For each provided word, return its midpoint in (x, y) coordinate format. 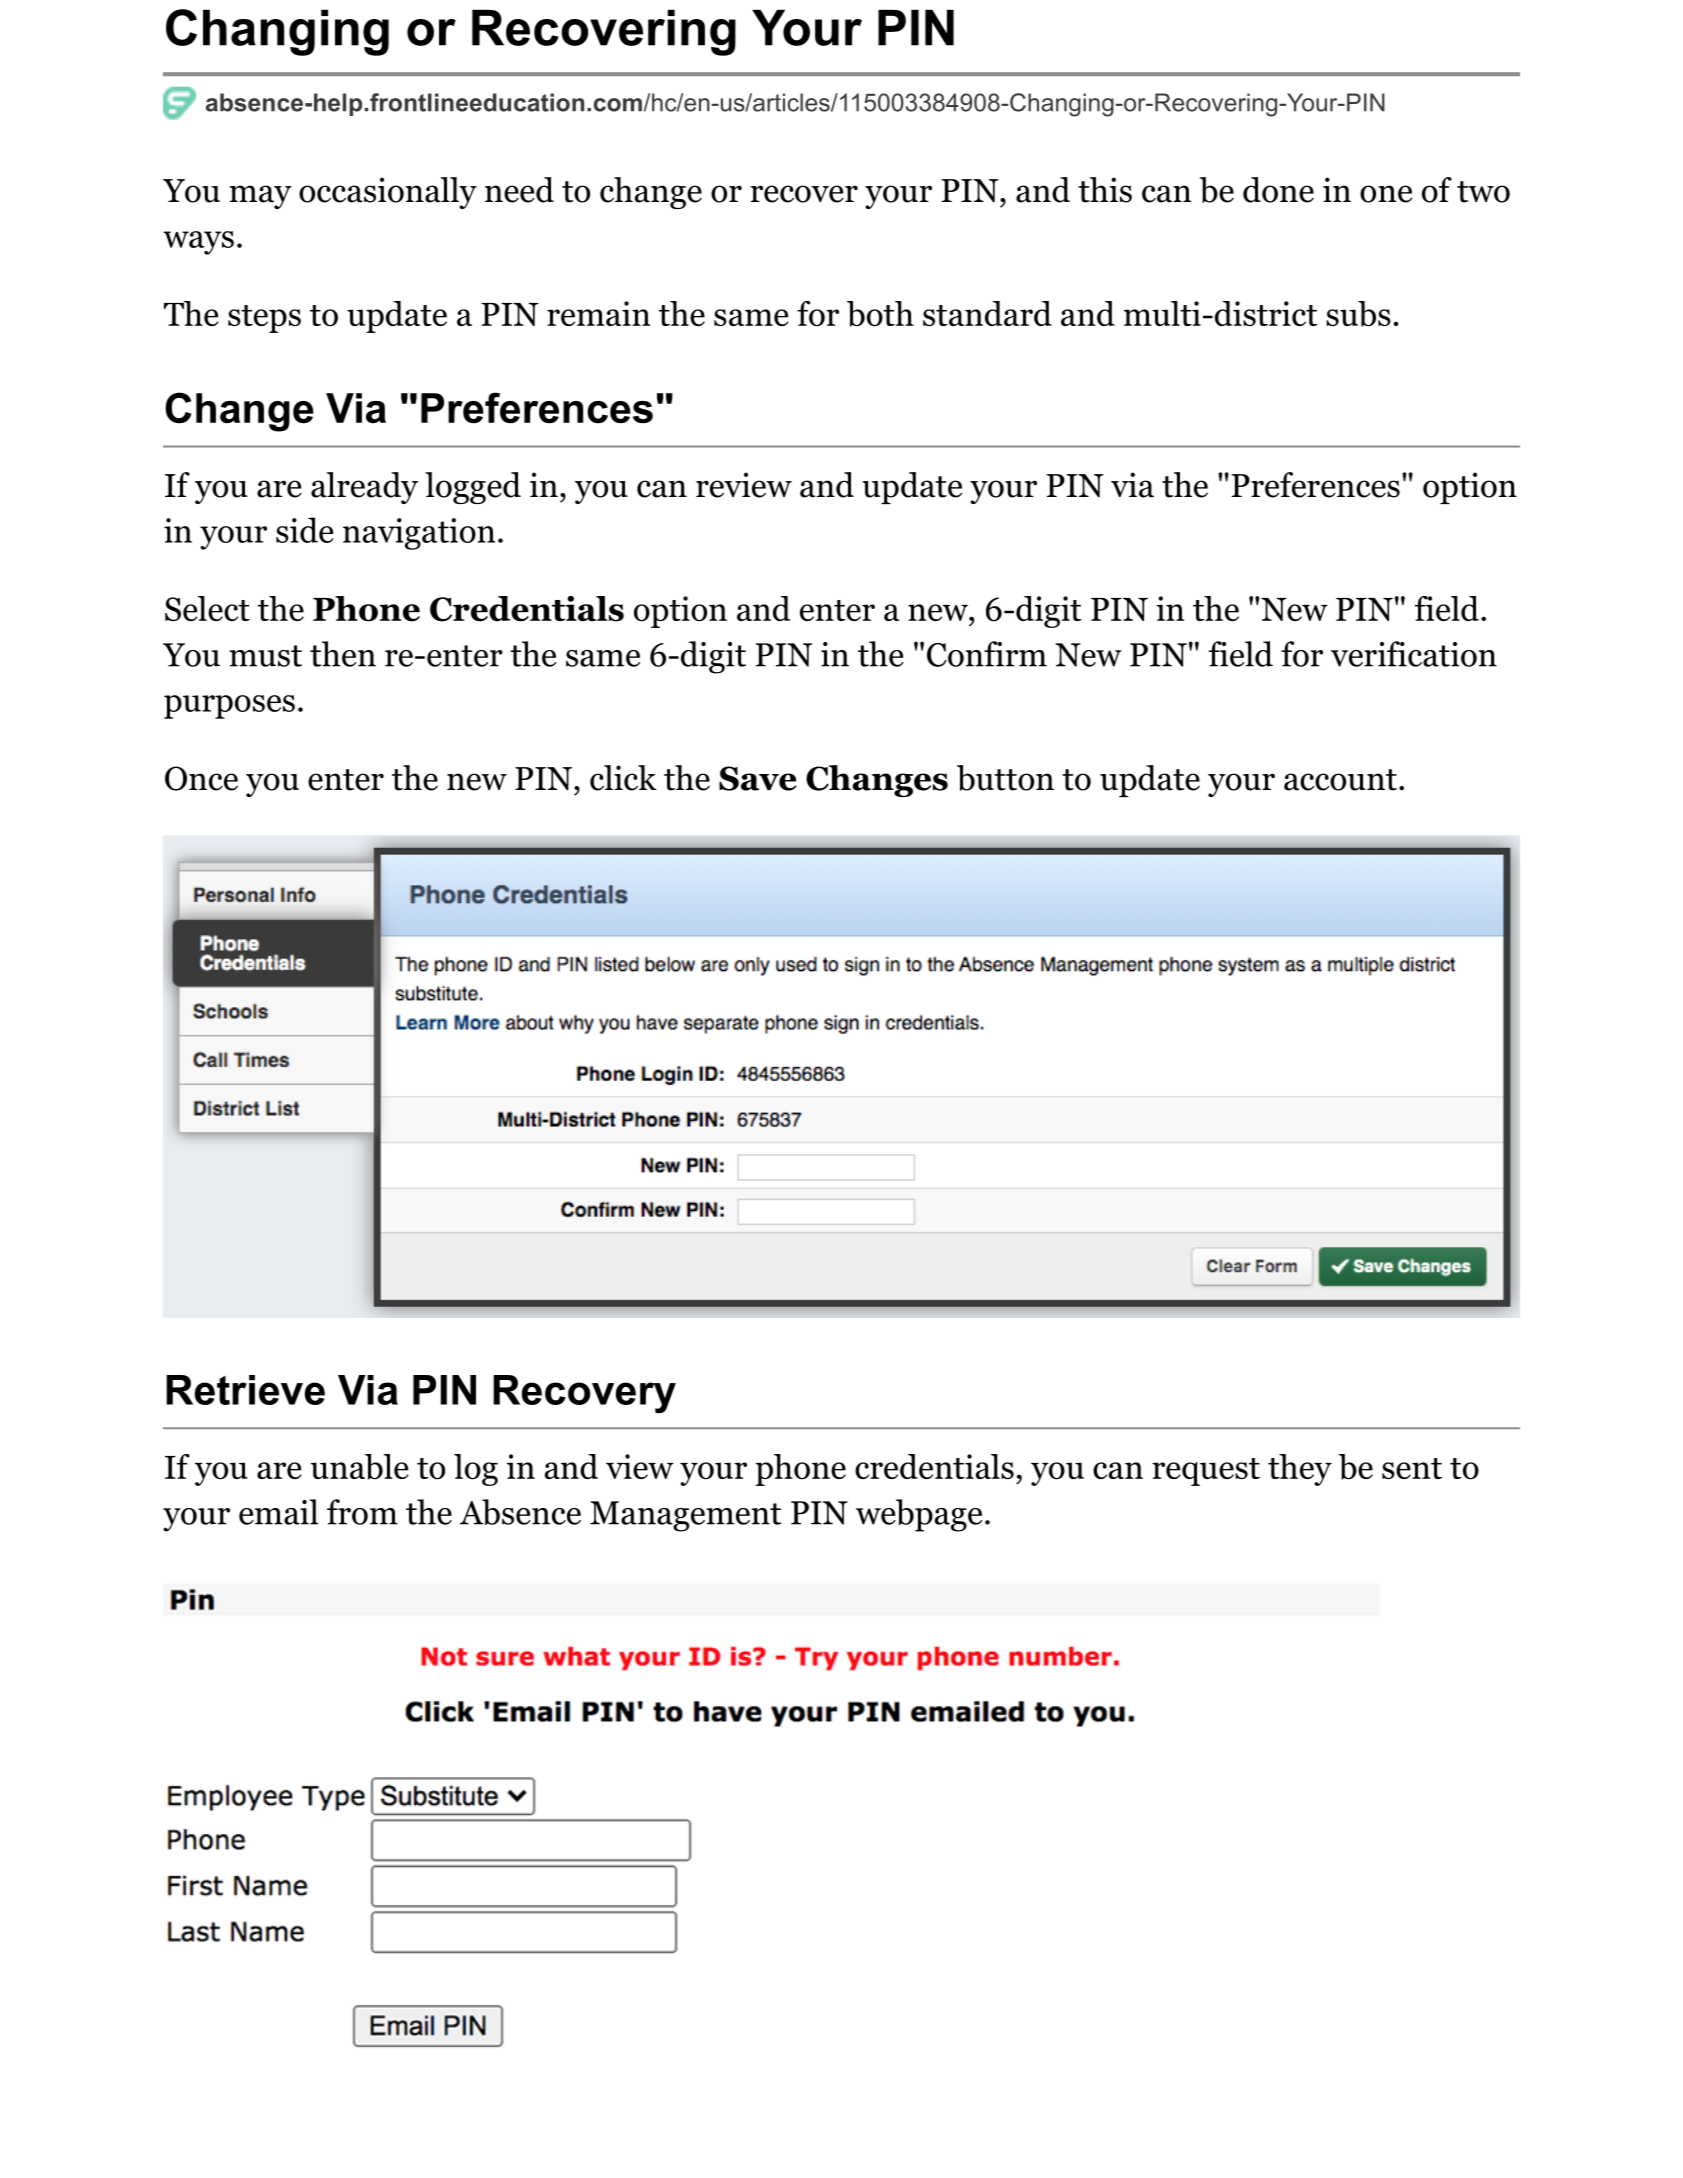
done (1278, 190)
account (1340, 780)
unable (360, 1467)
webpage (919, 1515)
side (305, 530)
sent (1412, 1468)
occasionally (388, 193)
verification (1414, 654)
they (1300, 1470)
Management (685, 1516)
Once (201, 778)
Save (758, 778)
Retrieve (245, 1390)
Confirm (987, 654)
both (880, 314)
